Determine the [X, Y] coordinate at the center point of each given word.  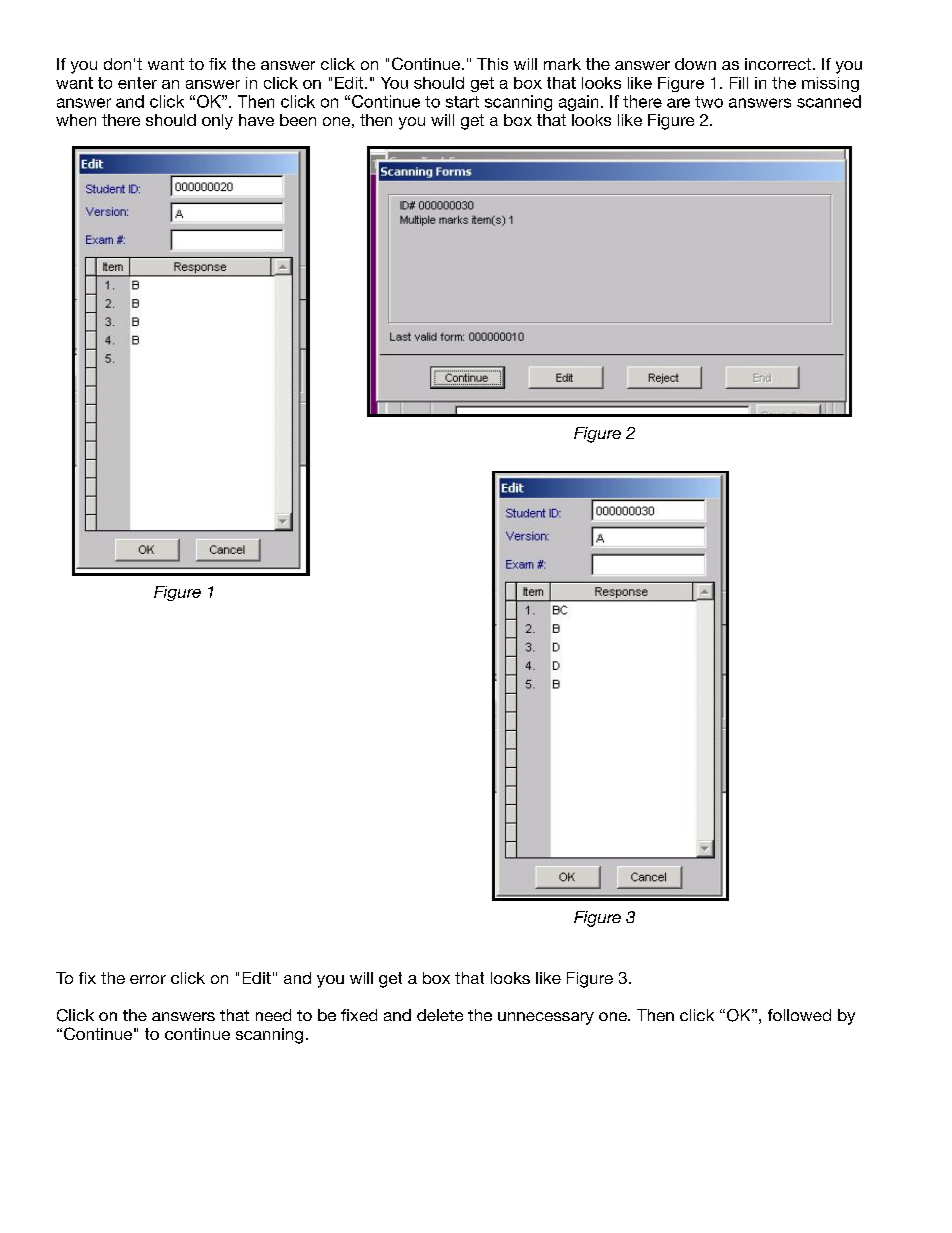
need [273, 1015]
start [462, 102]
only [217, 122]
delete [440, 1015]
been [298, 120]
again [578, 103]
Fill [739, 83]
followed [799, 1015]
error [148, 979]
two [709, 102]
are [678, 103]
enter [137, 83]
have [256, 120]
